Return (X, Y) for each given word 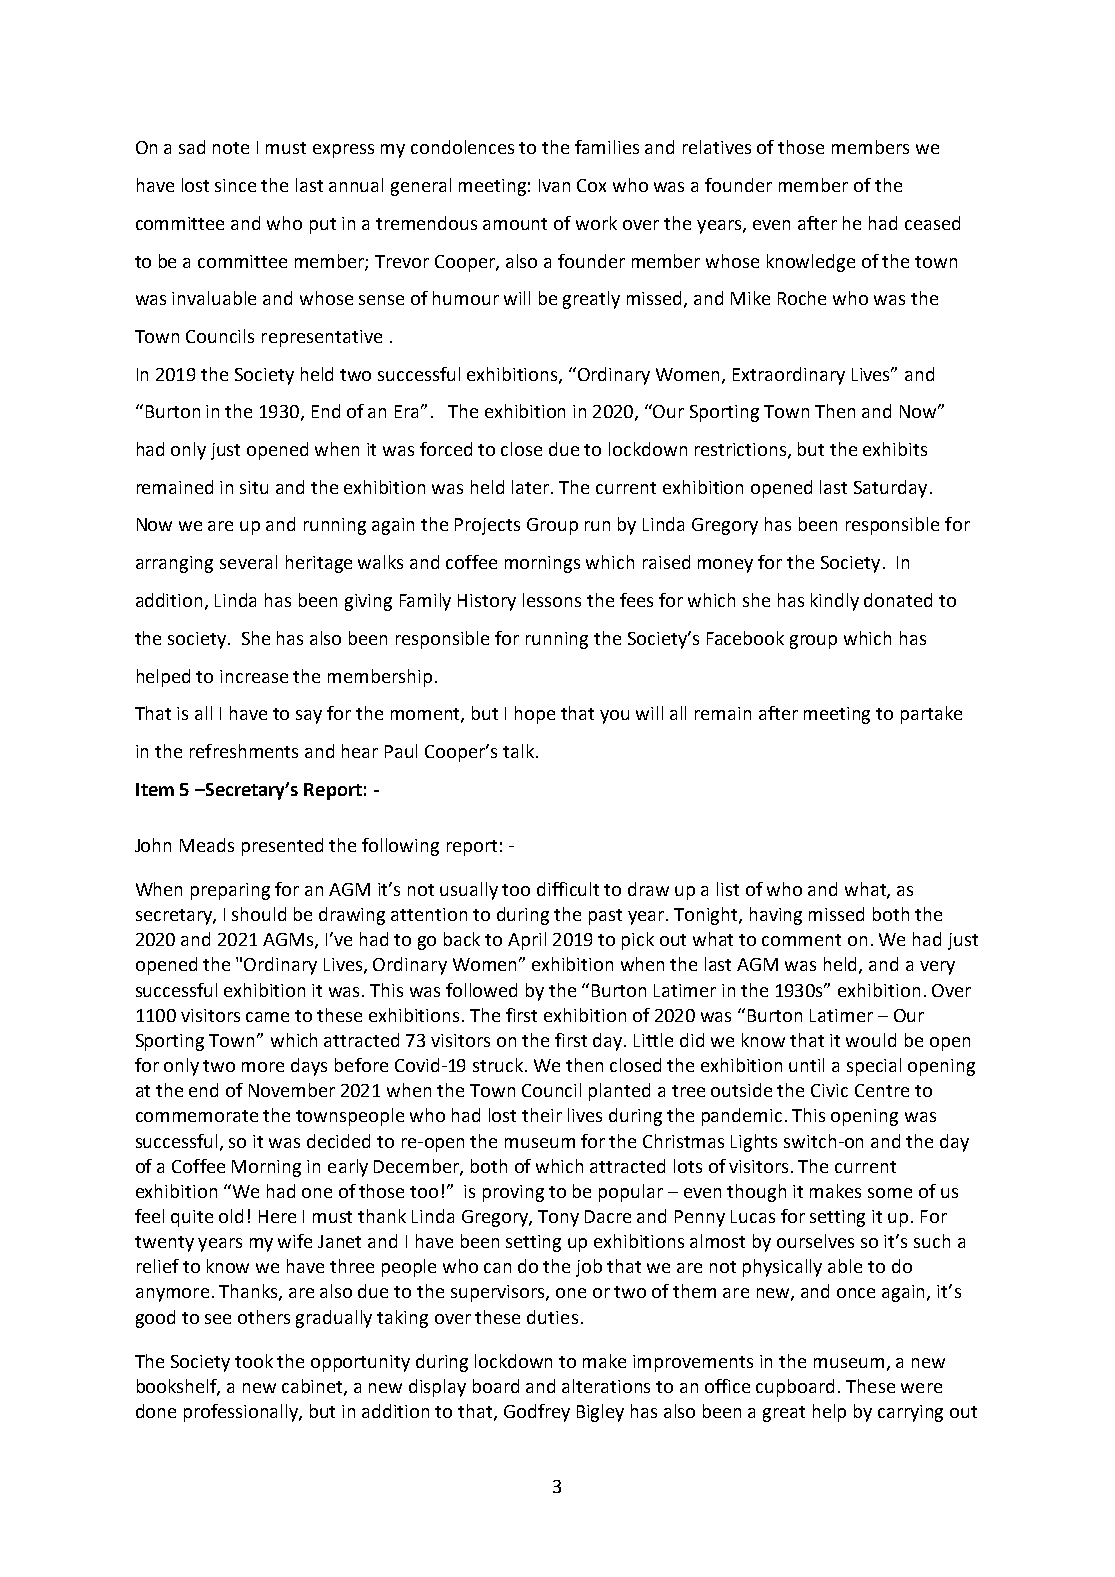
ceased (932, 223)
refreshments (244, 751)
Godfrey (537, 1413)
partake (931, 715)
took (254, 1361)
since (235, 185)
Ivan (554, 185)
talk (518, 751)
